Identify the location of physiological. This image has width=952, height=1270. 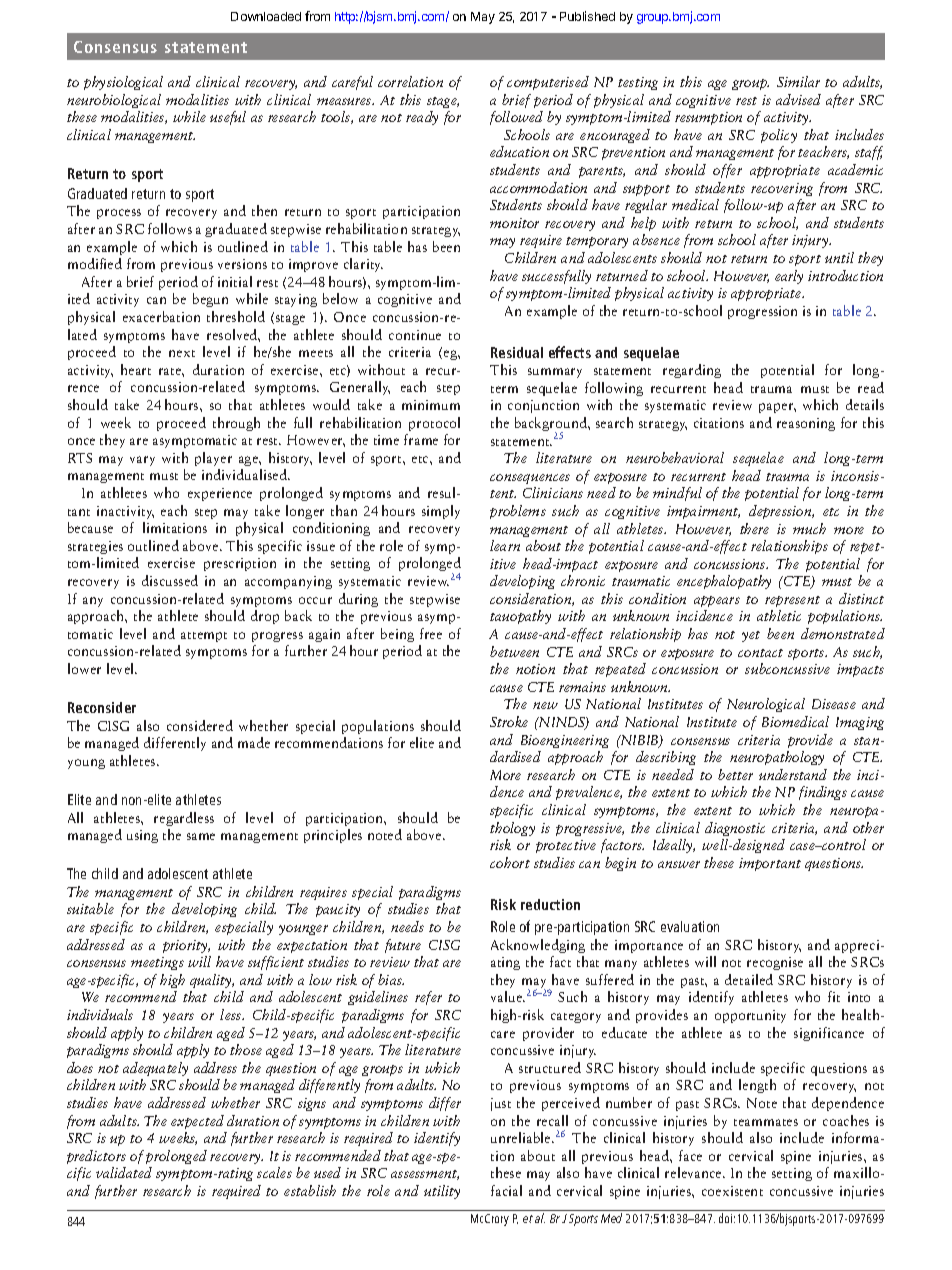
(123, 83).
